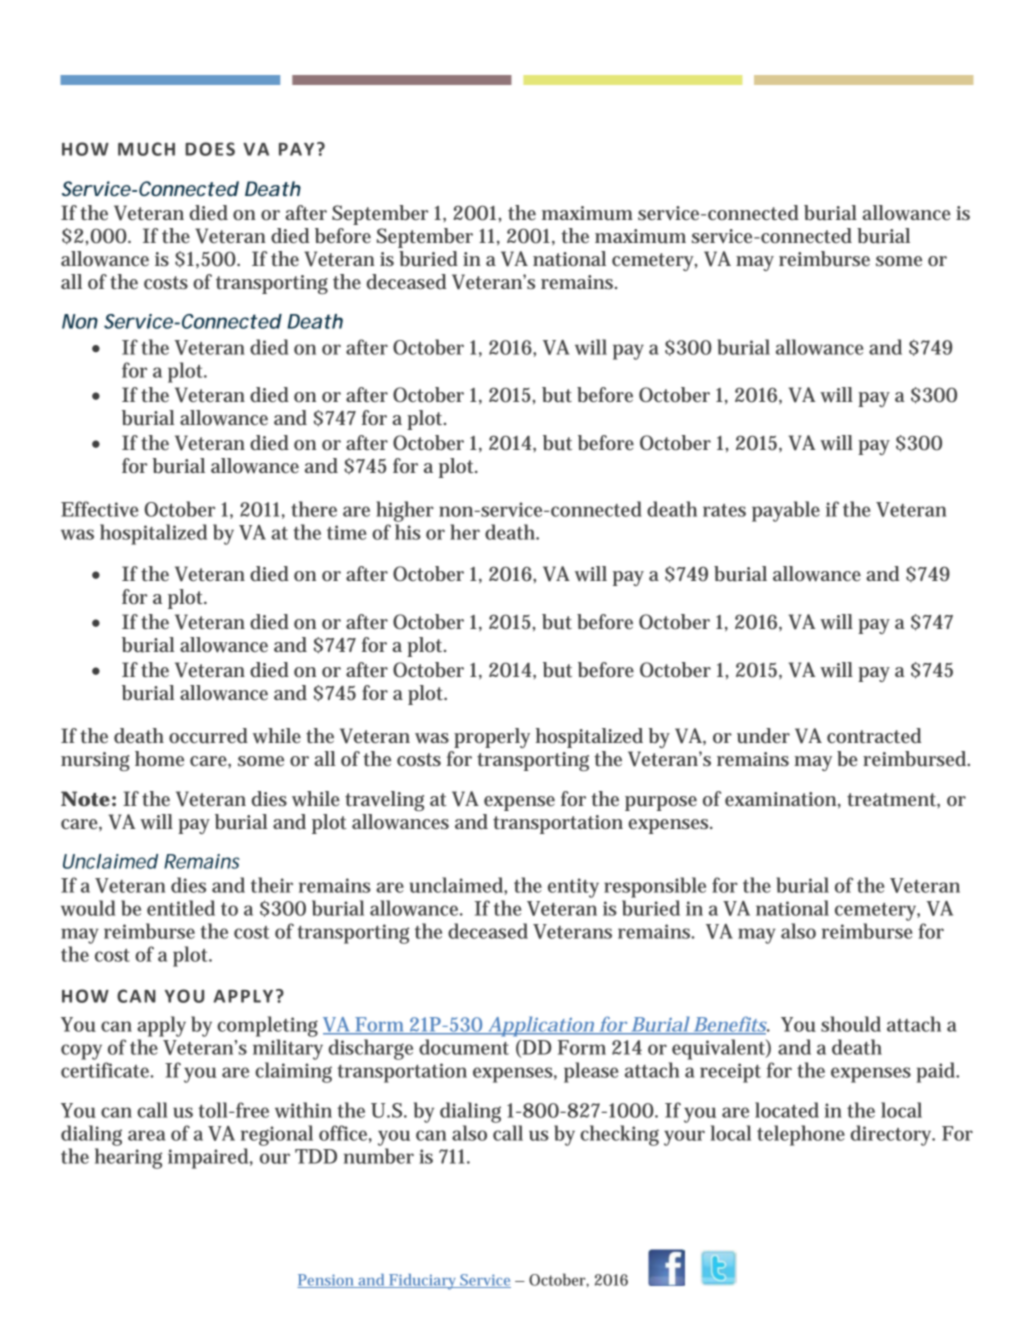 Image resolution: width=1034 pixels, height=1338 pixels. Describe the element at coordinates (540, 1026) in the screenshot. I see `Application` at that location.
